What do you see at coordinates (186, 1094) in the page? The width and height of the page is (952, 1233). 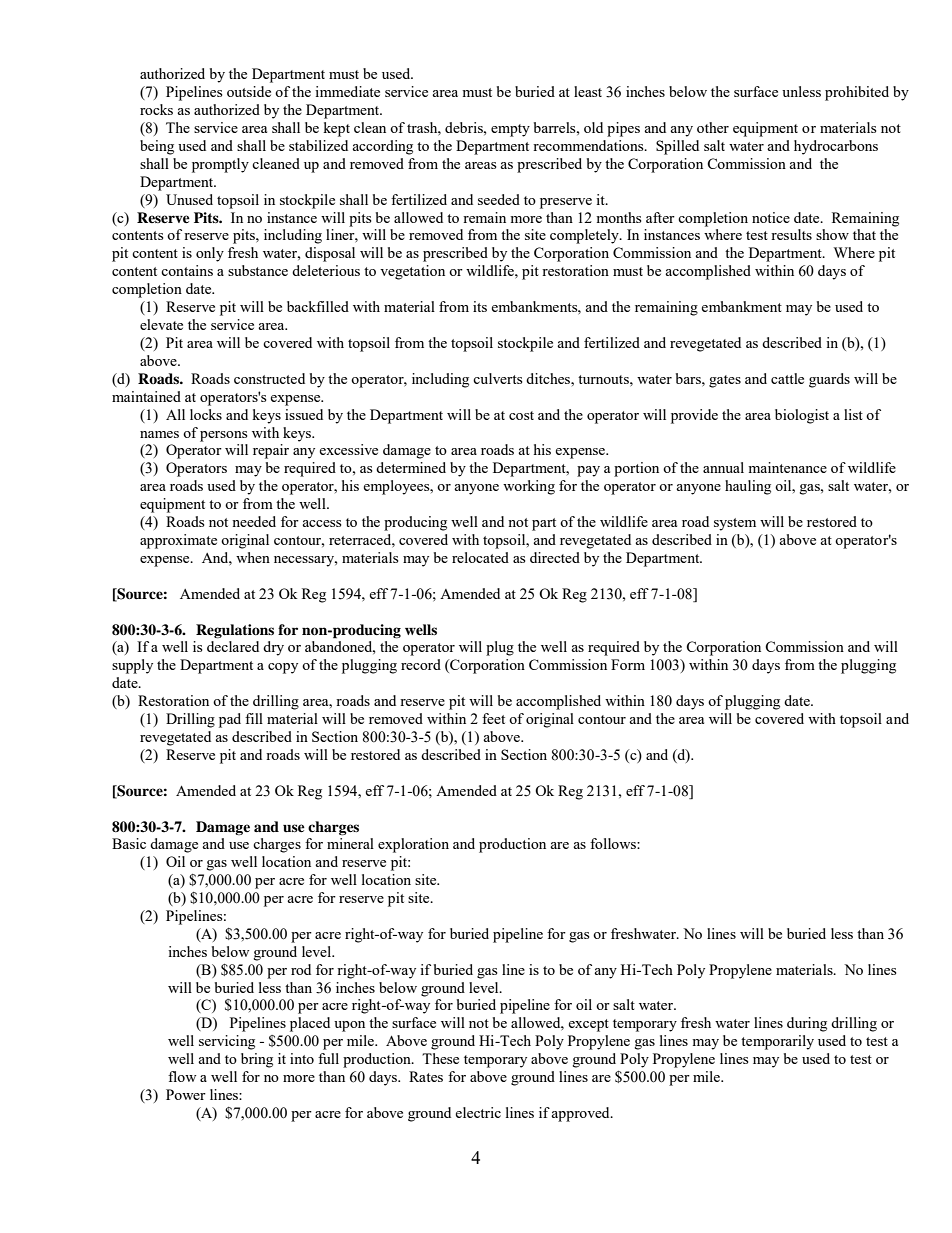 I see `Power` at bounding box center [186, 1094].
